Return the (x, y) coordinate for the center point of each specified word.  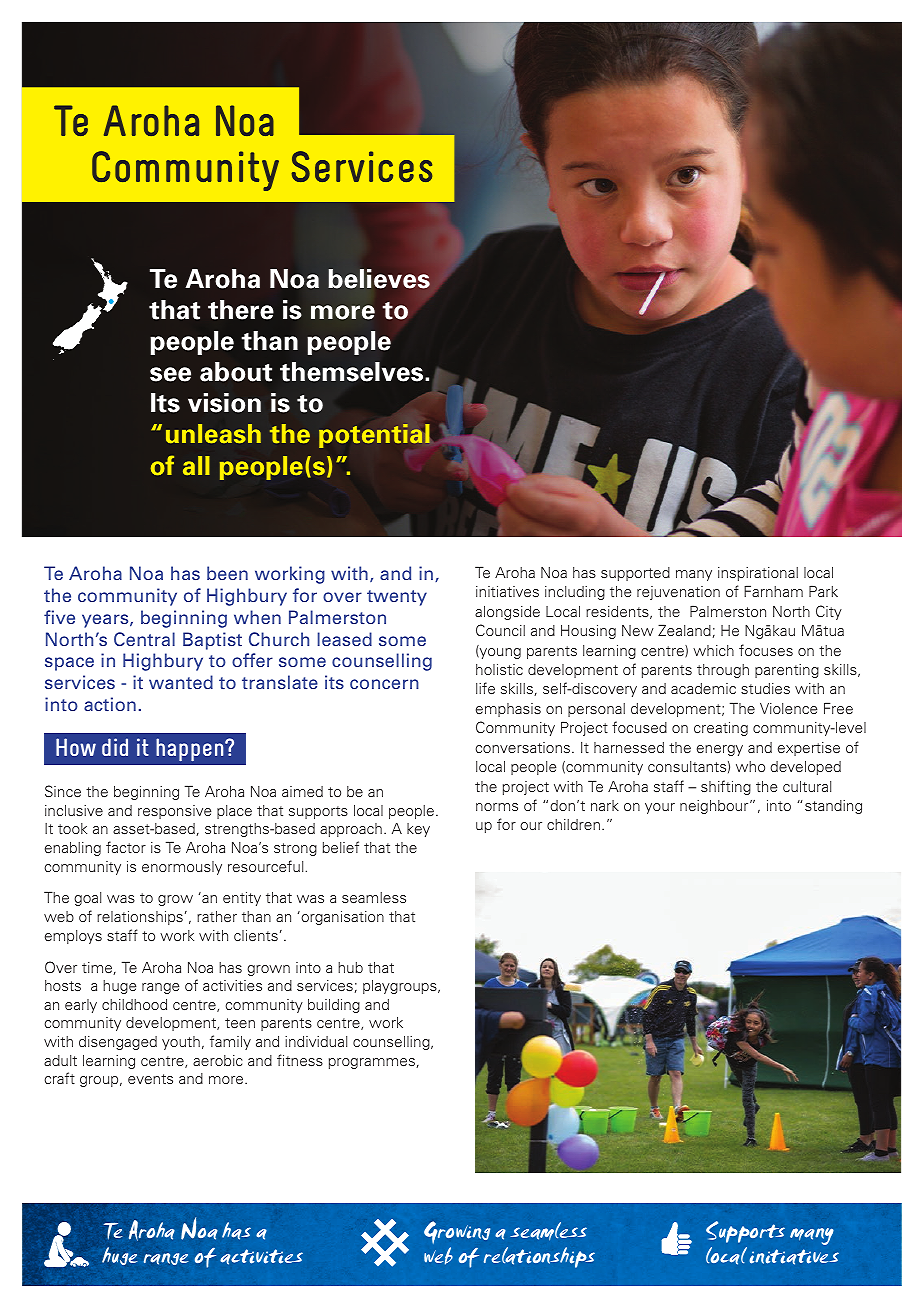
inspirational (758, 574)
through (723, 671)
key (418, 830)
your (660, 808)
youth (181, 1043)
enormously (182, 868)
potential (374, 436)
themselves (353, 372)
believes (379, 279)
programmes (373, 1063)
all (196, 466)
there (241, 310)
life (485, 688)
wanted (181, 682)
